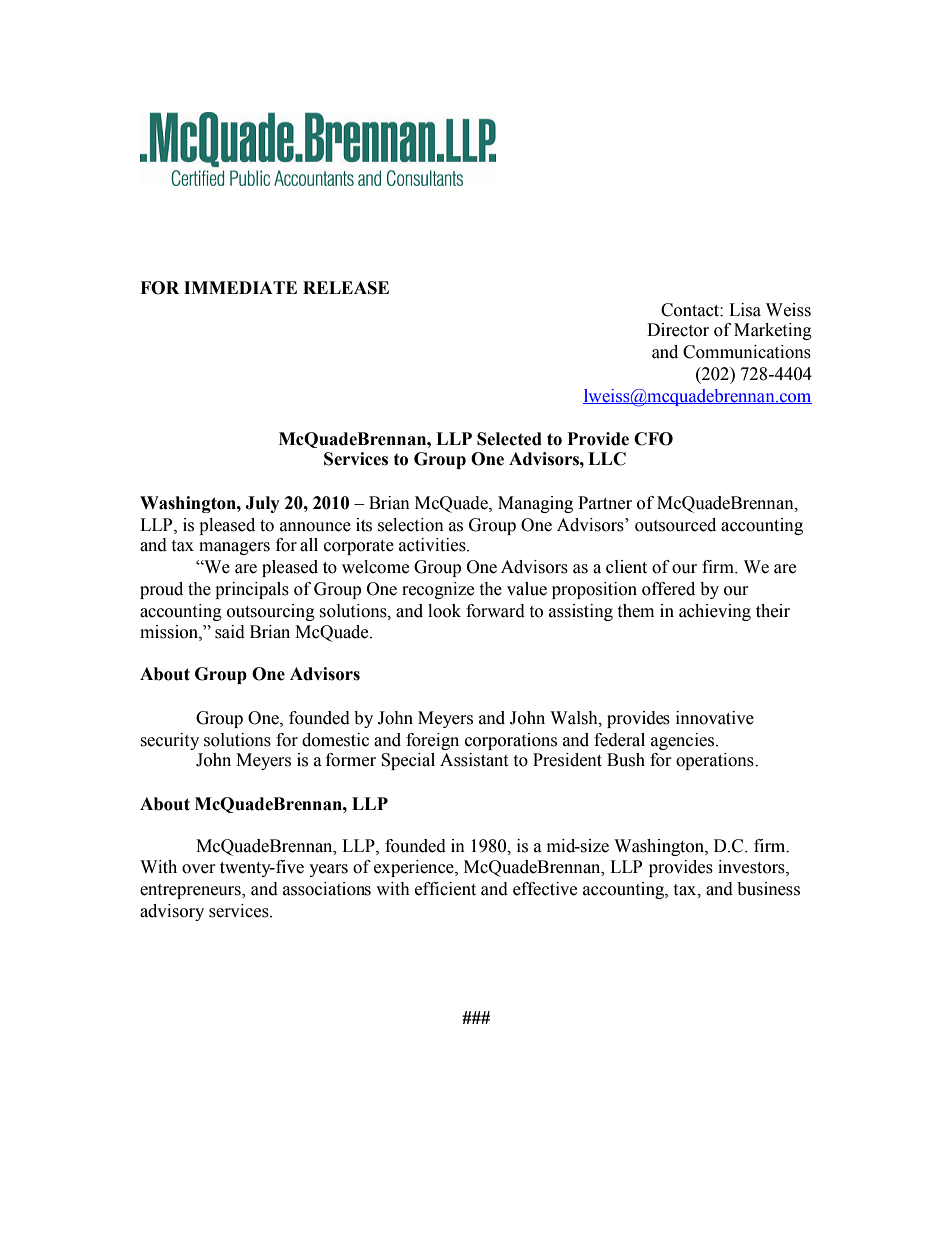 The height and width of the screenshot is (1233, 952). Describe the element at coordinates (432, 741) in the screenshot. I see `foreign` at that location.
